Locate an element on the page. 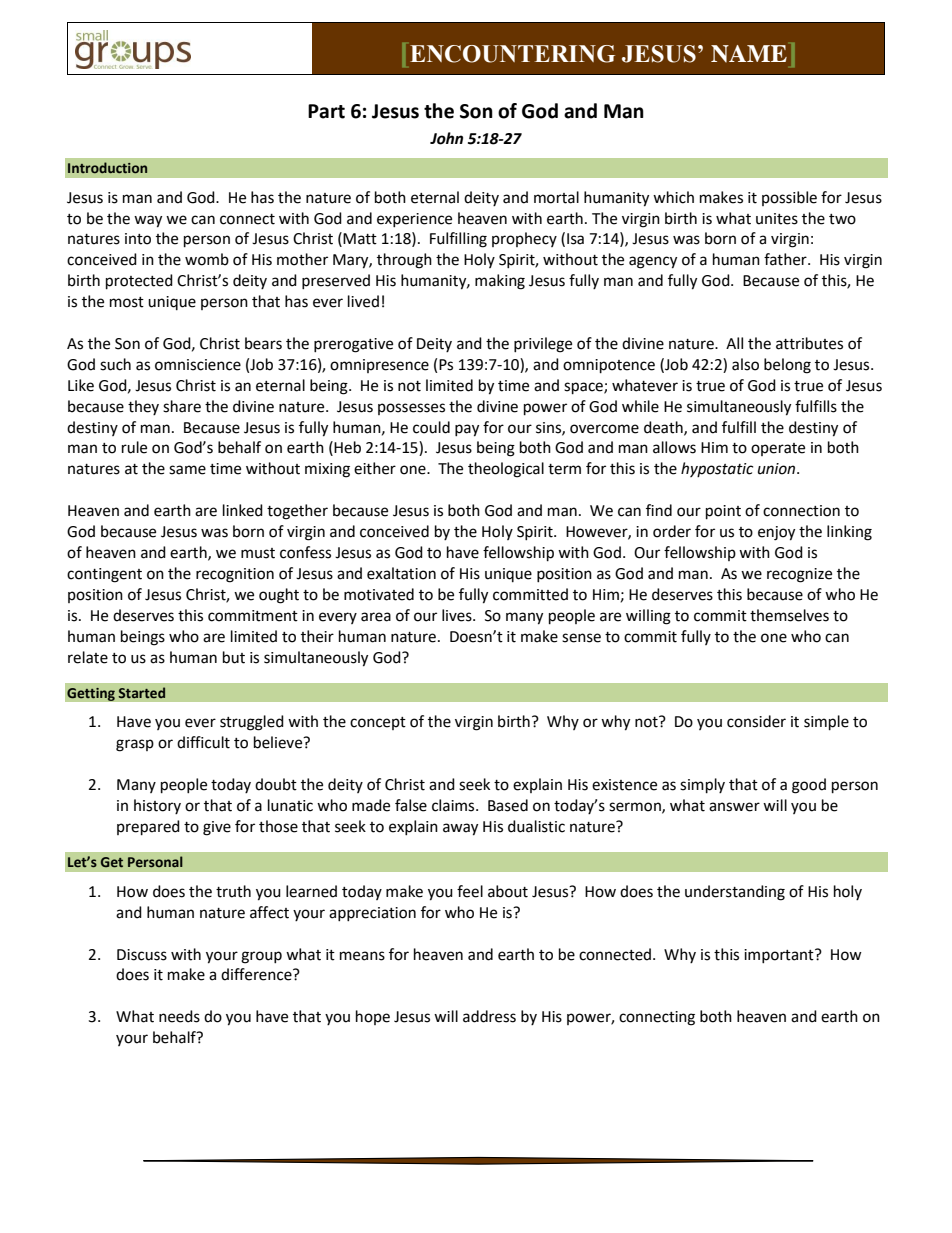  John is located at coordinates (446, 138).
